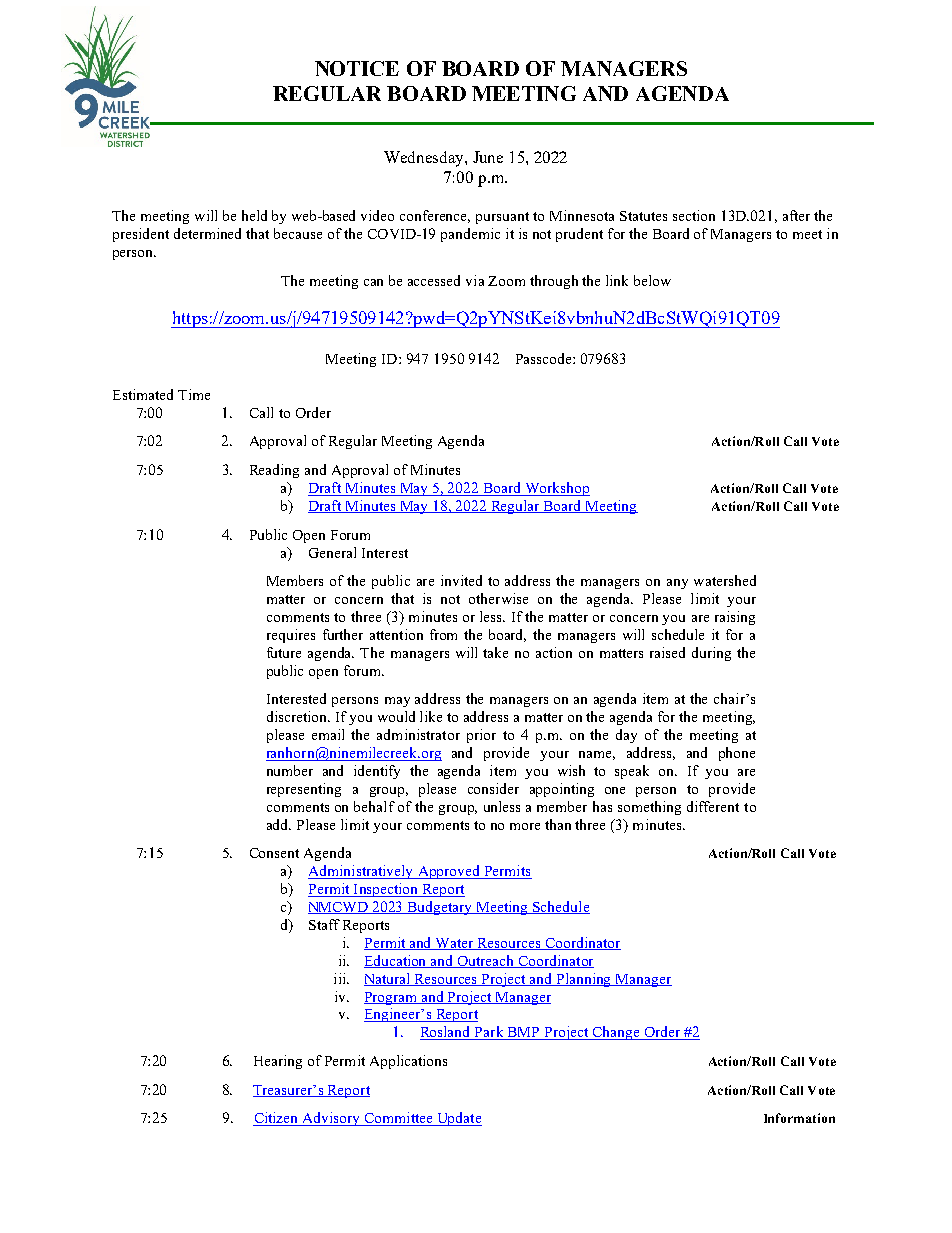  I want to click on requires, so click(291, 636).
